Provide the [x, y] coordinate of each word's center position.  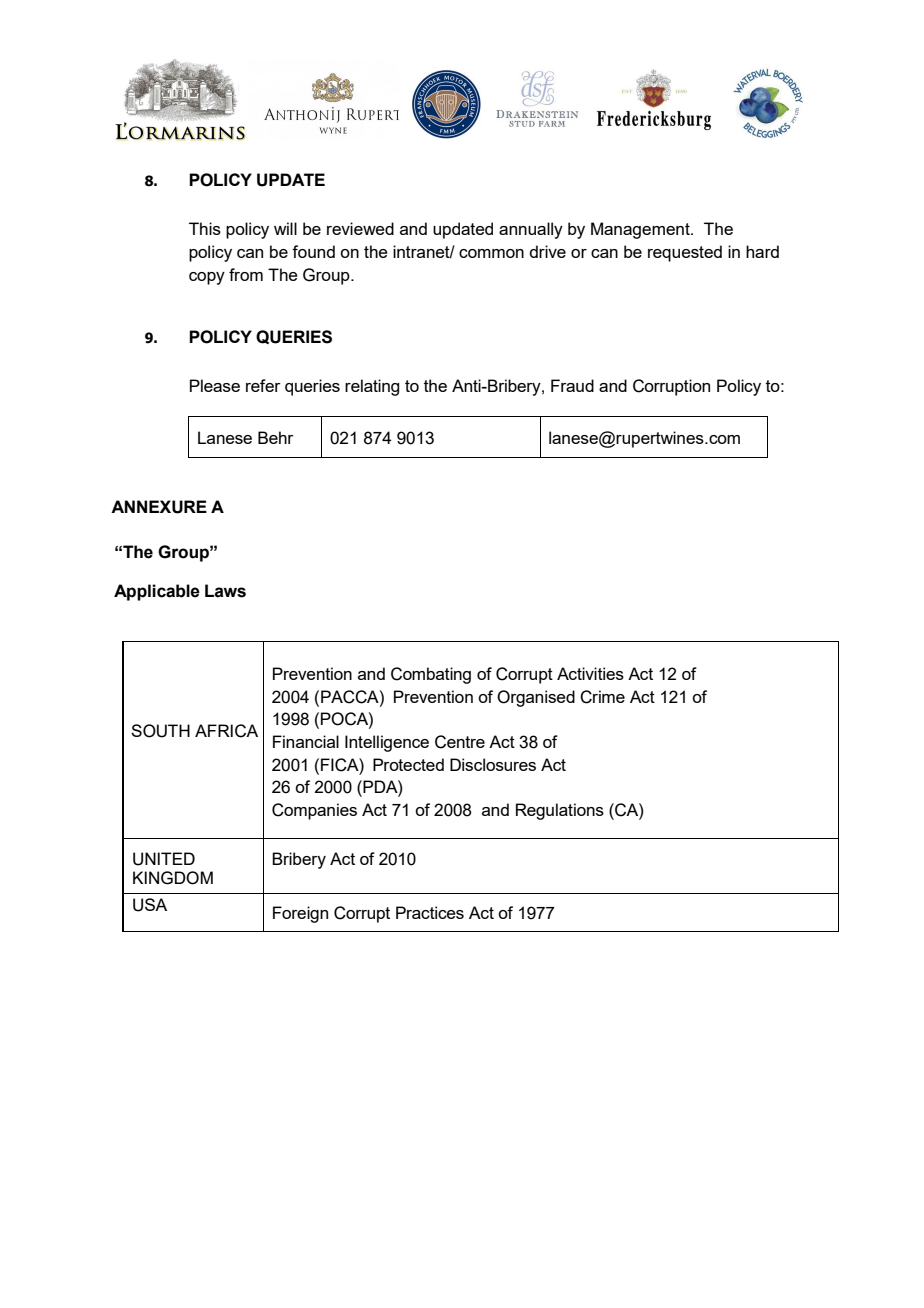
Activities [590, 673]
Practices [430, 912]
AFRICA [226, 731]
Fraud [572, 385]
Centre [460, 742]
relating [372, 387]
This [205, 228]
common [491, 253]
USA [150, 905]
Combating [431, 675]
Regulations [560, 811]
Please [215, 385]
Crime [602, 697]
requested [685, 253]
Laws [225, 591]
